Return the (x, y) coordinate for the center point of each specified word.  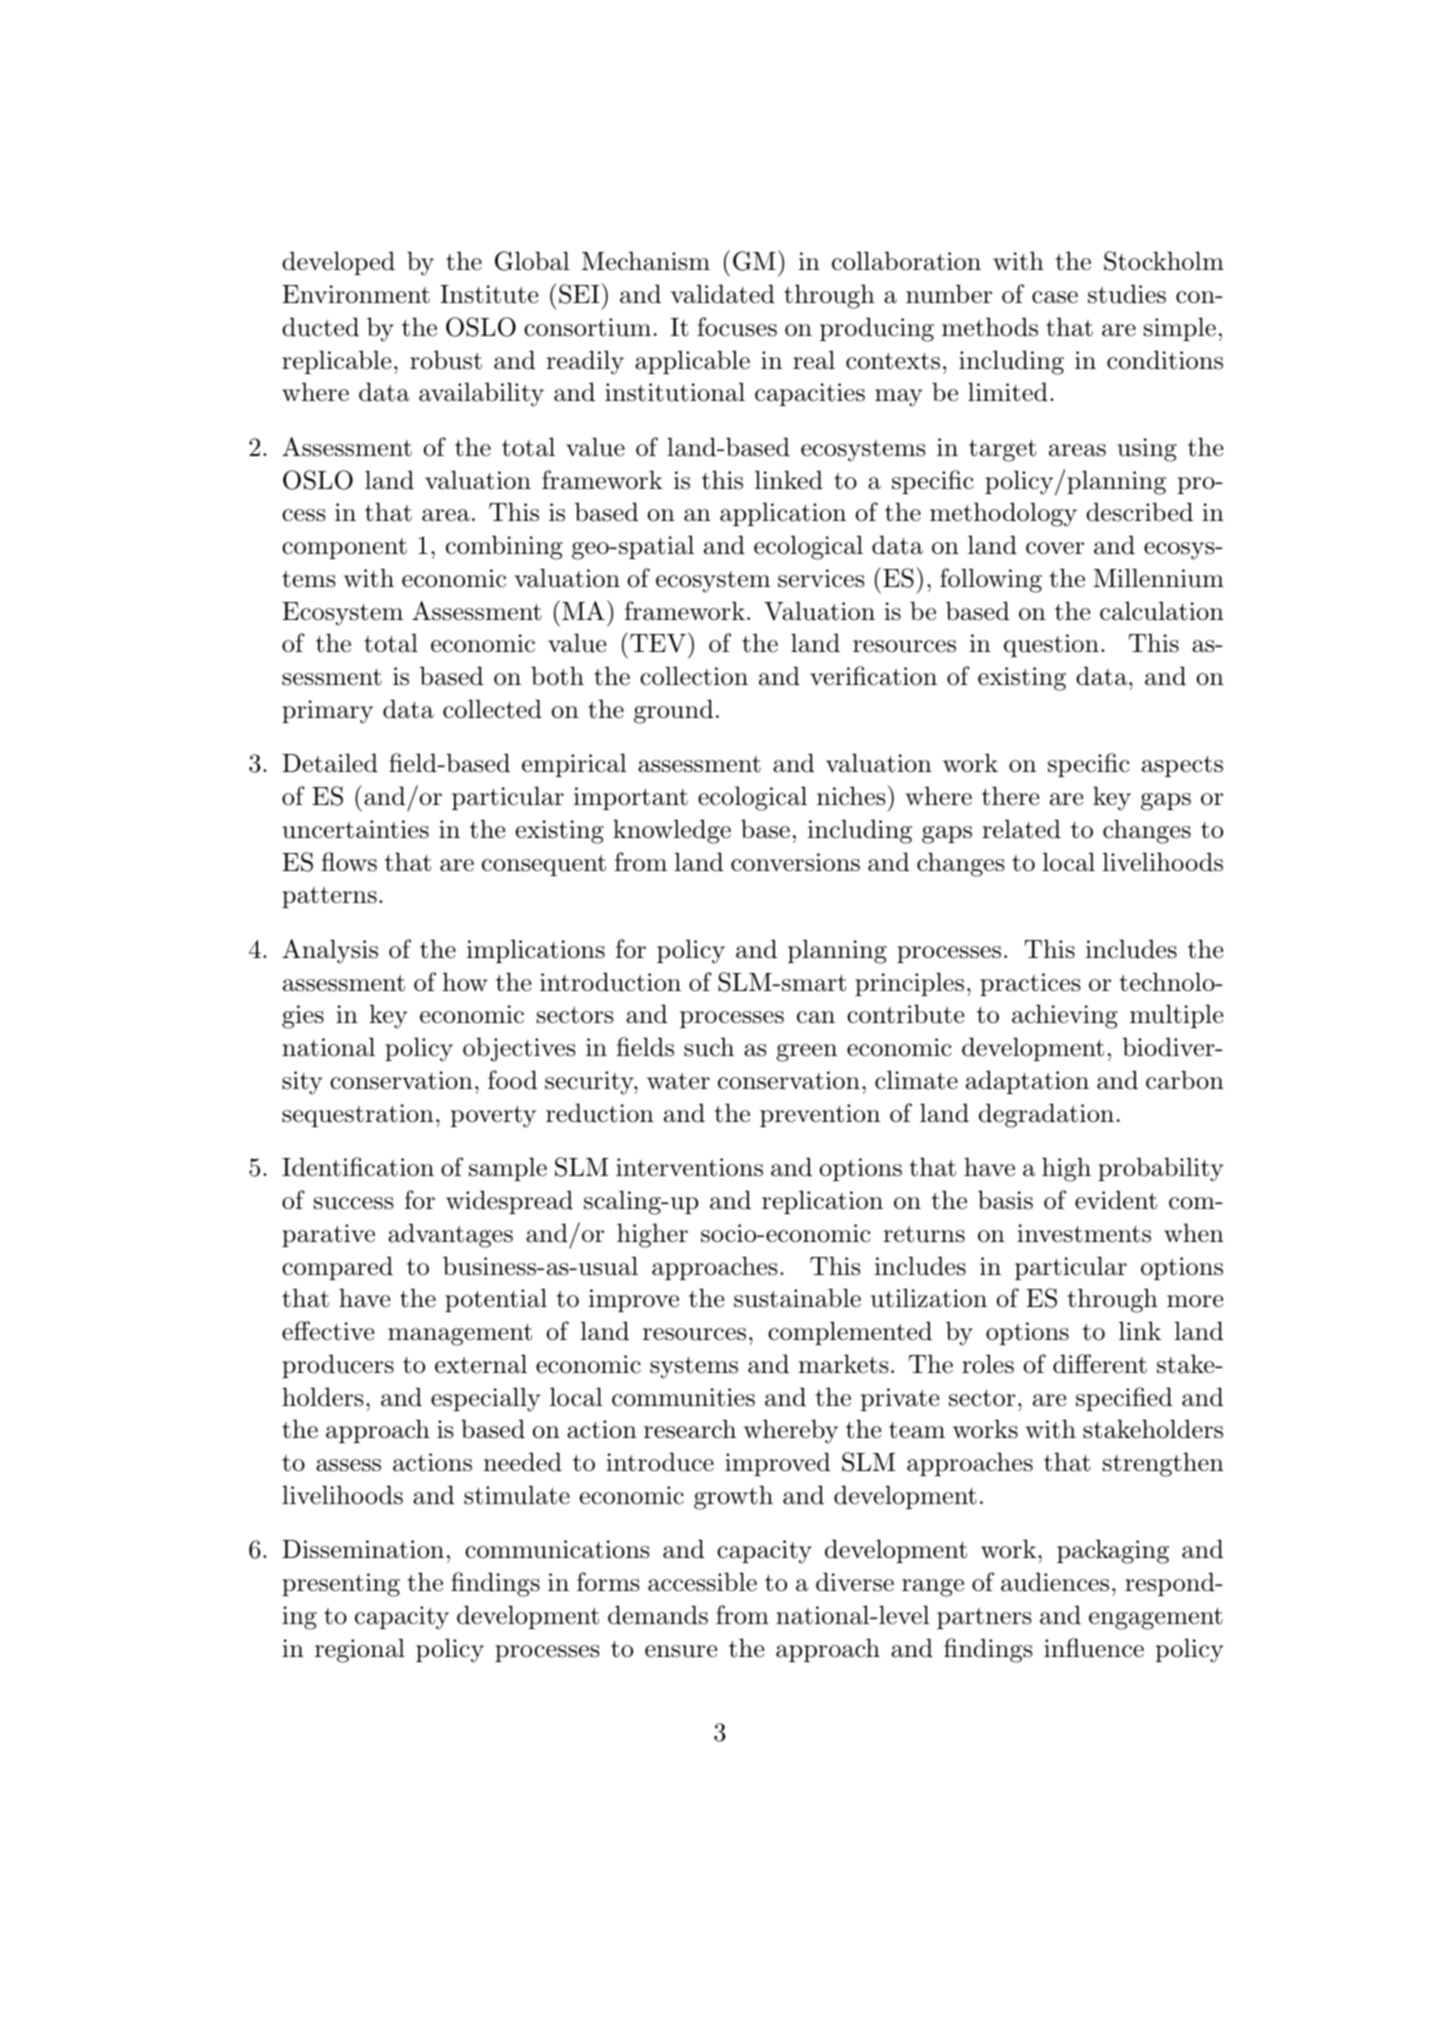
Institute (489, 294)
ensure (681, 1651)
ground (673, 711)
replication (822, 1202)
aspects (1182, 766)
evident (1116, 1200)
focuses (737, 327)
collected (492, 709)
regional (360, 1650)
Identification (358, 1167)
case (1055, 297)
